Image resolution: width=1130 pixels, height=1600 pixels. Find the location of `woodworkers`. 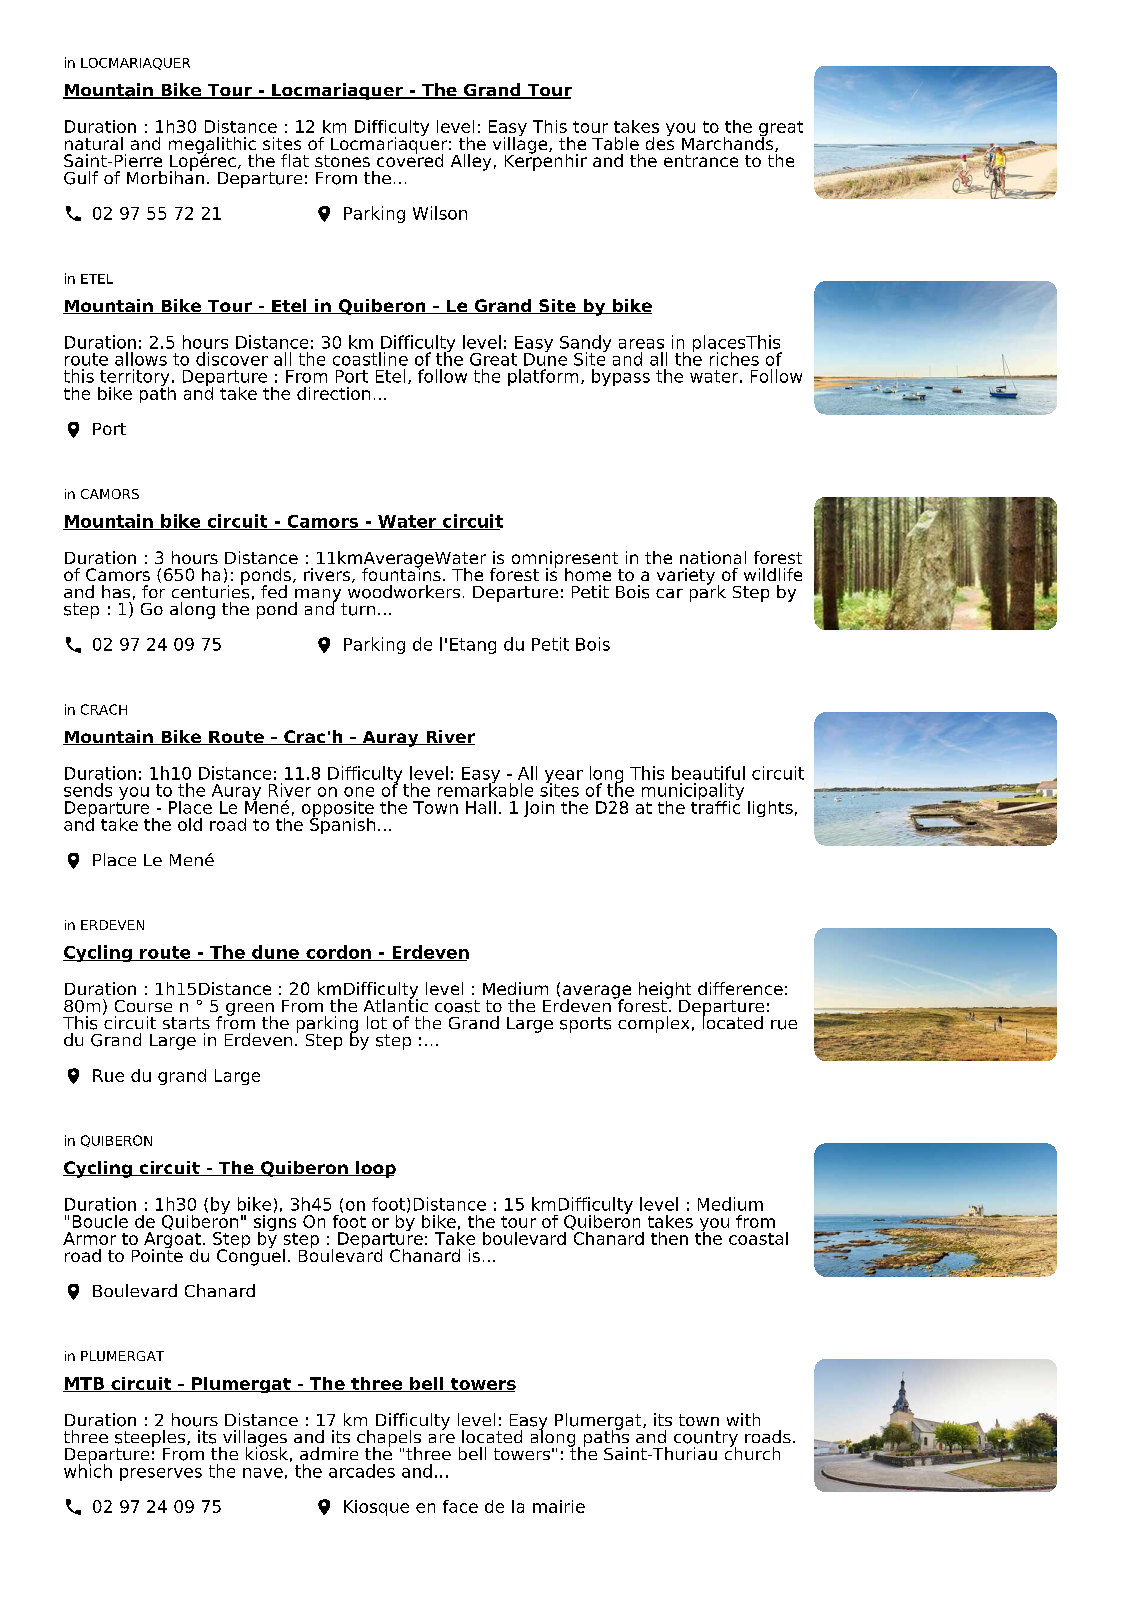

woodworkers is located at coordinates (404, 590).
